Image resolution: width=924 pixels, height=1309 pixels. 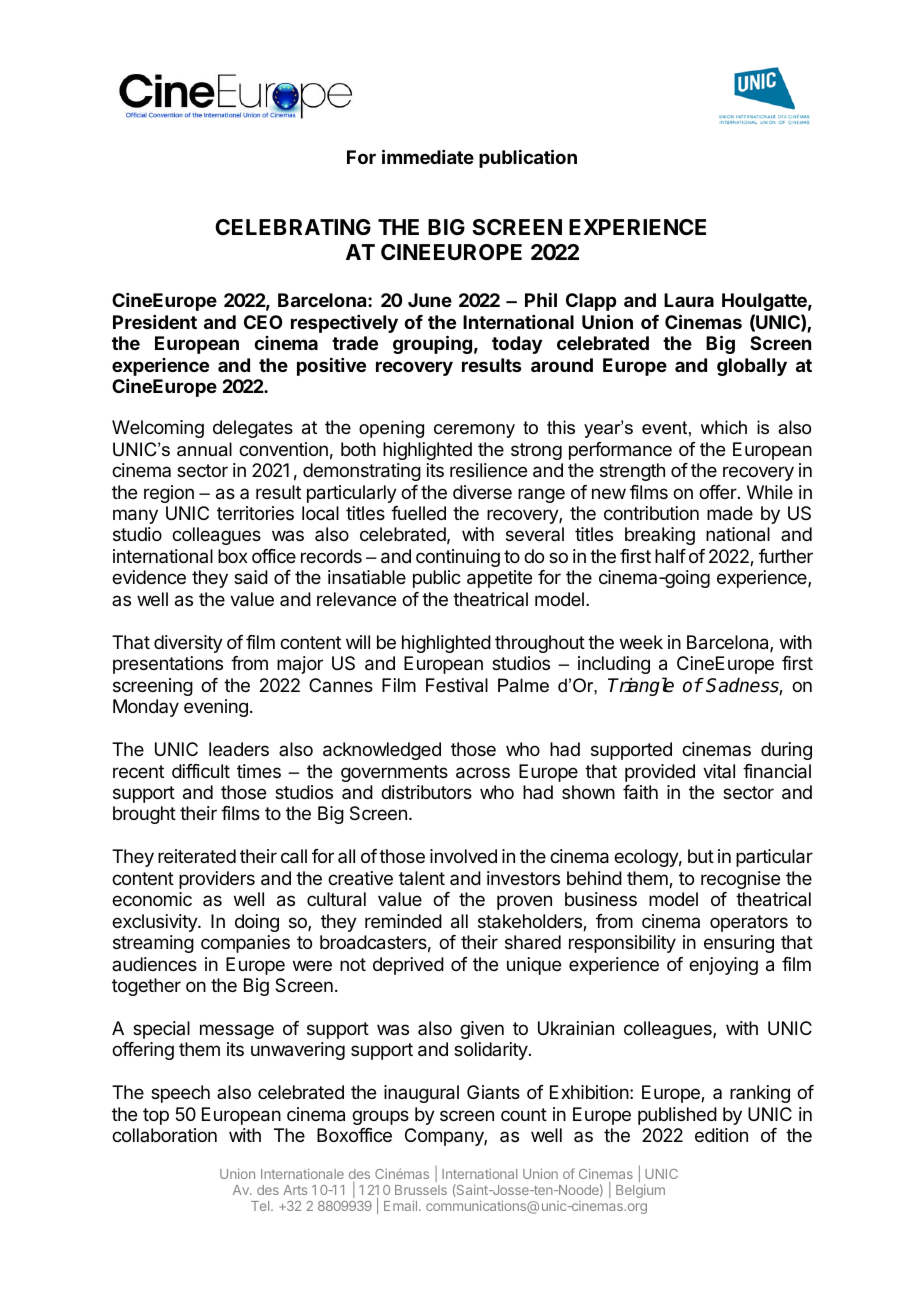 What do you see at coordinates (457, 685) in the screenshot?
I see `Festival` at bounding box center [457, 685].
